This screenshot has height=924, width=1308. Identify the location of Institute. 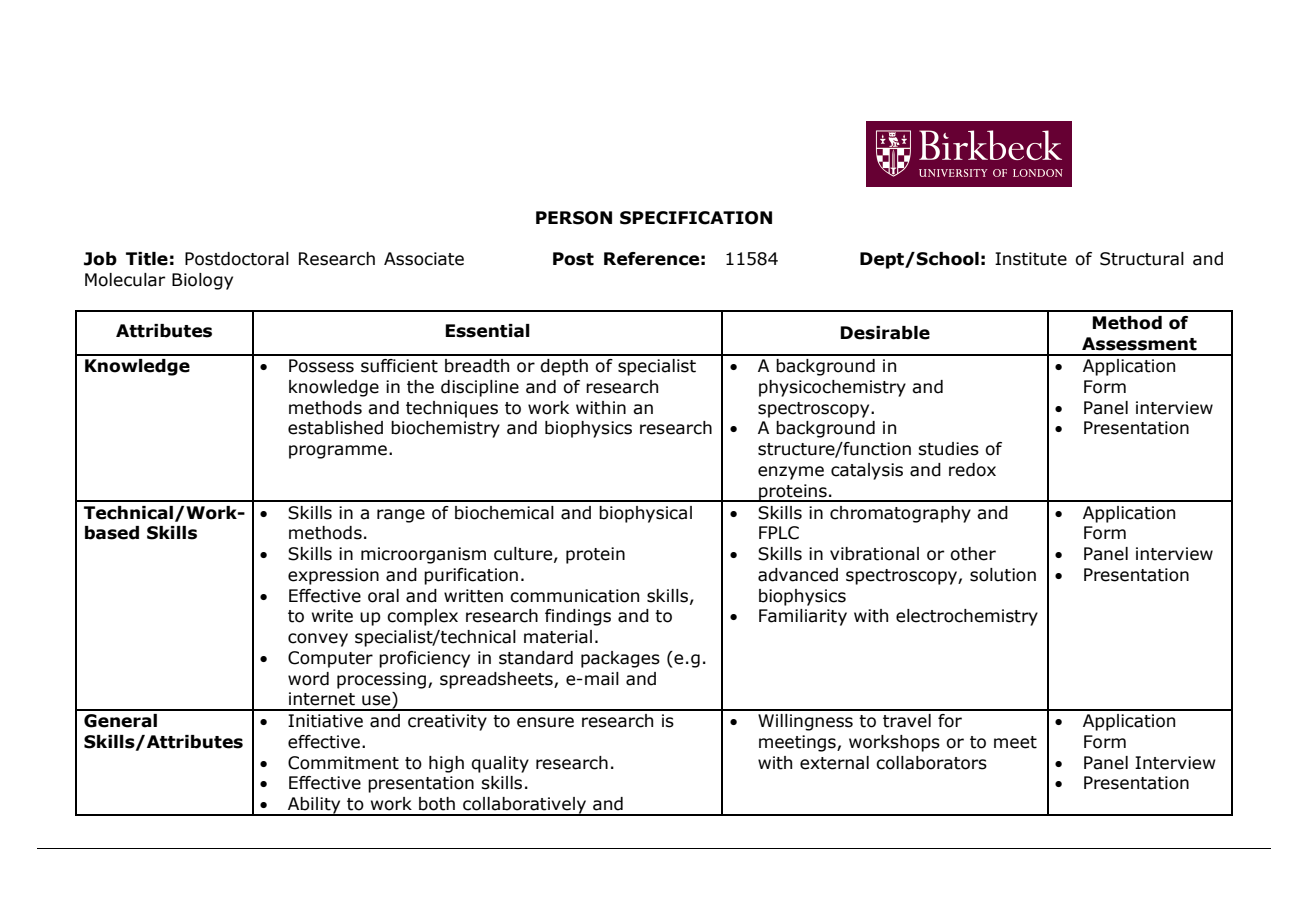
(1031, 259).
